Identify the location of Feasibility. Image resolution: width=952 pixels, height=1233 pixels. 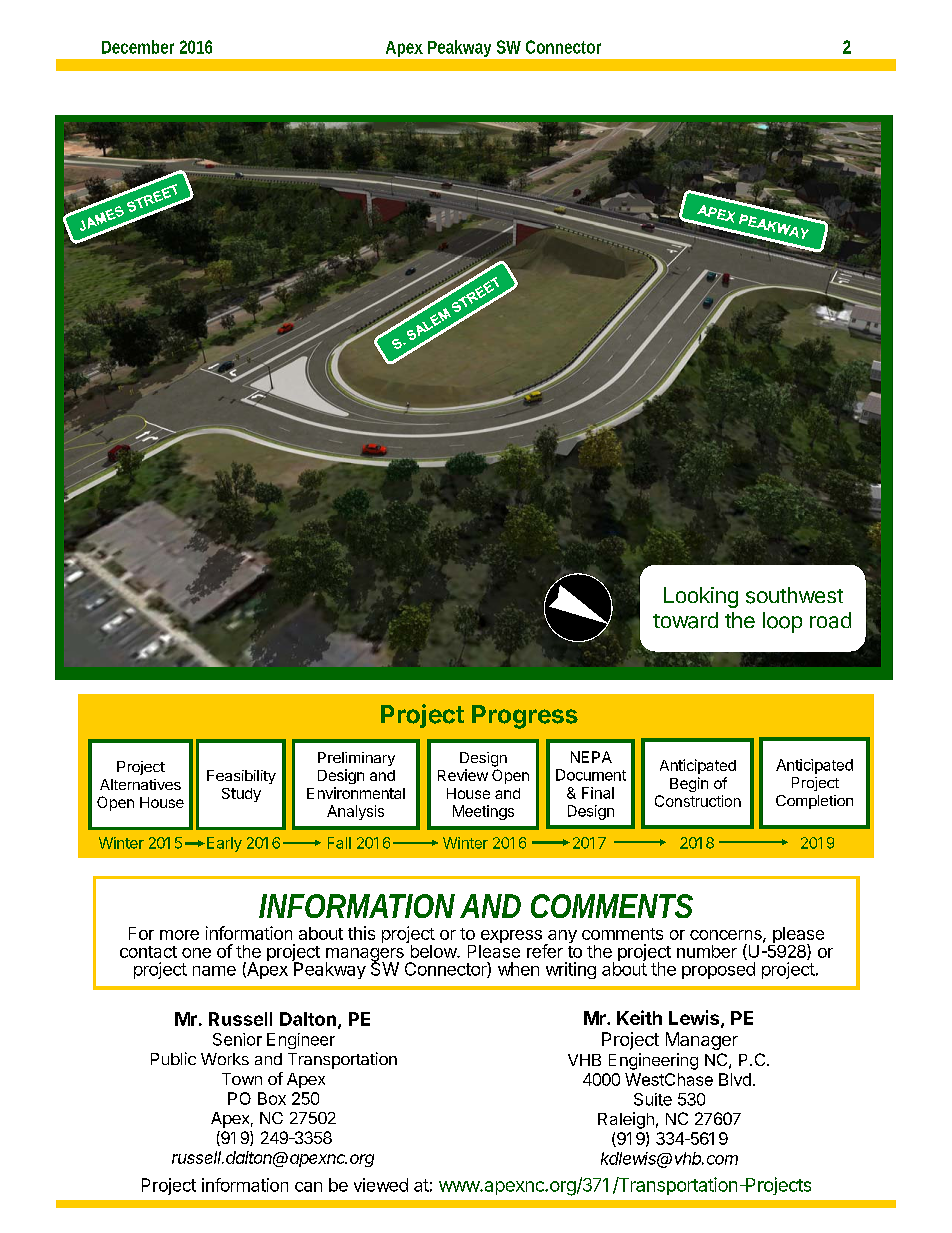
(241, 777).
